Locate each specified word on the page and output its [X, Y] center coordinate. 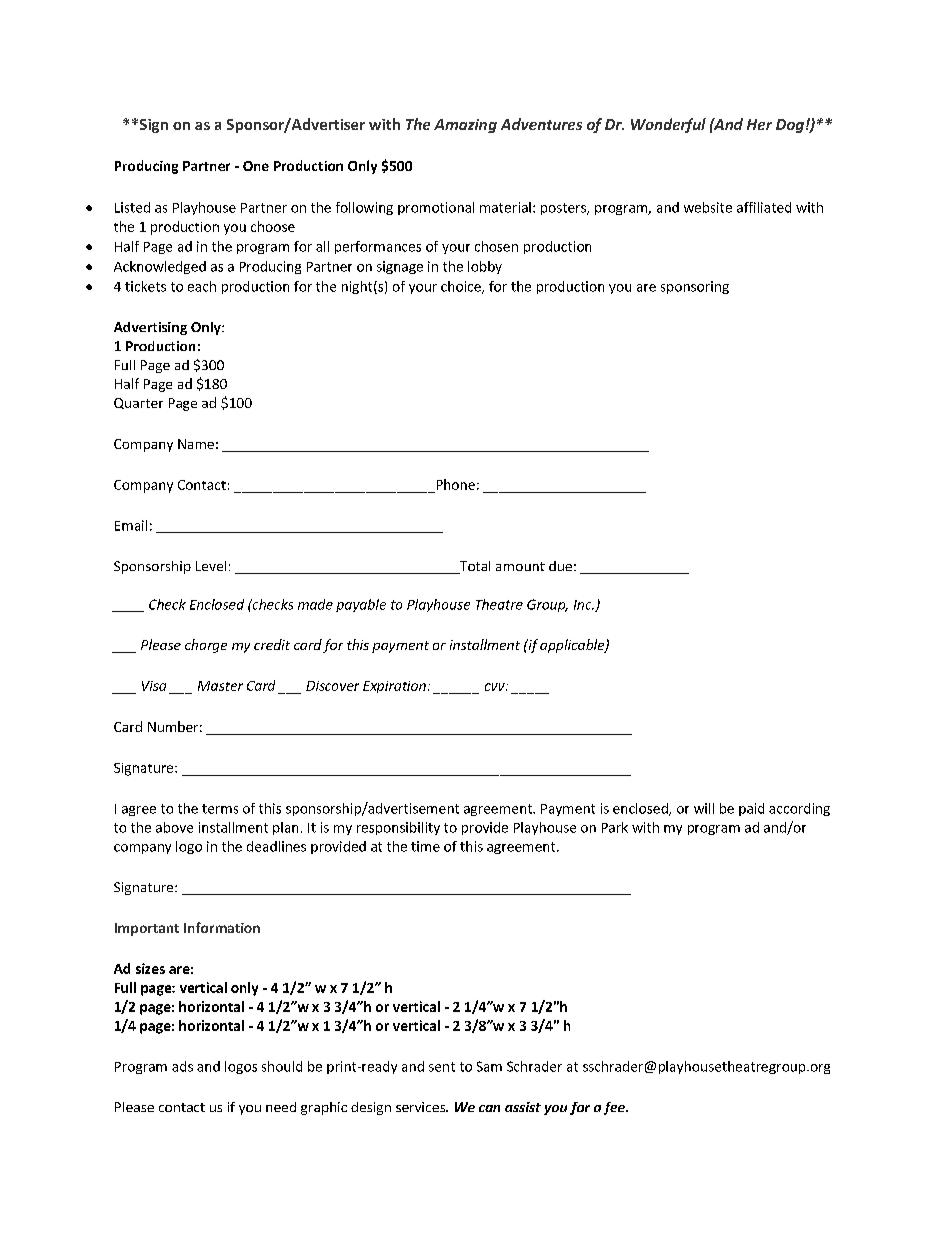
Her [759, 124]
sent [442, 1067]
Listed [132, 207]
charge [206, 646]
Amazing [465, 126]
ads [182, 1066]
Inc [584, 605]
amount [520, 566]
